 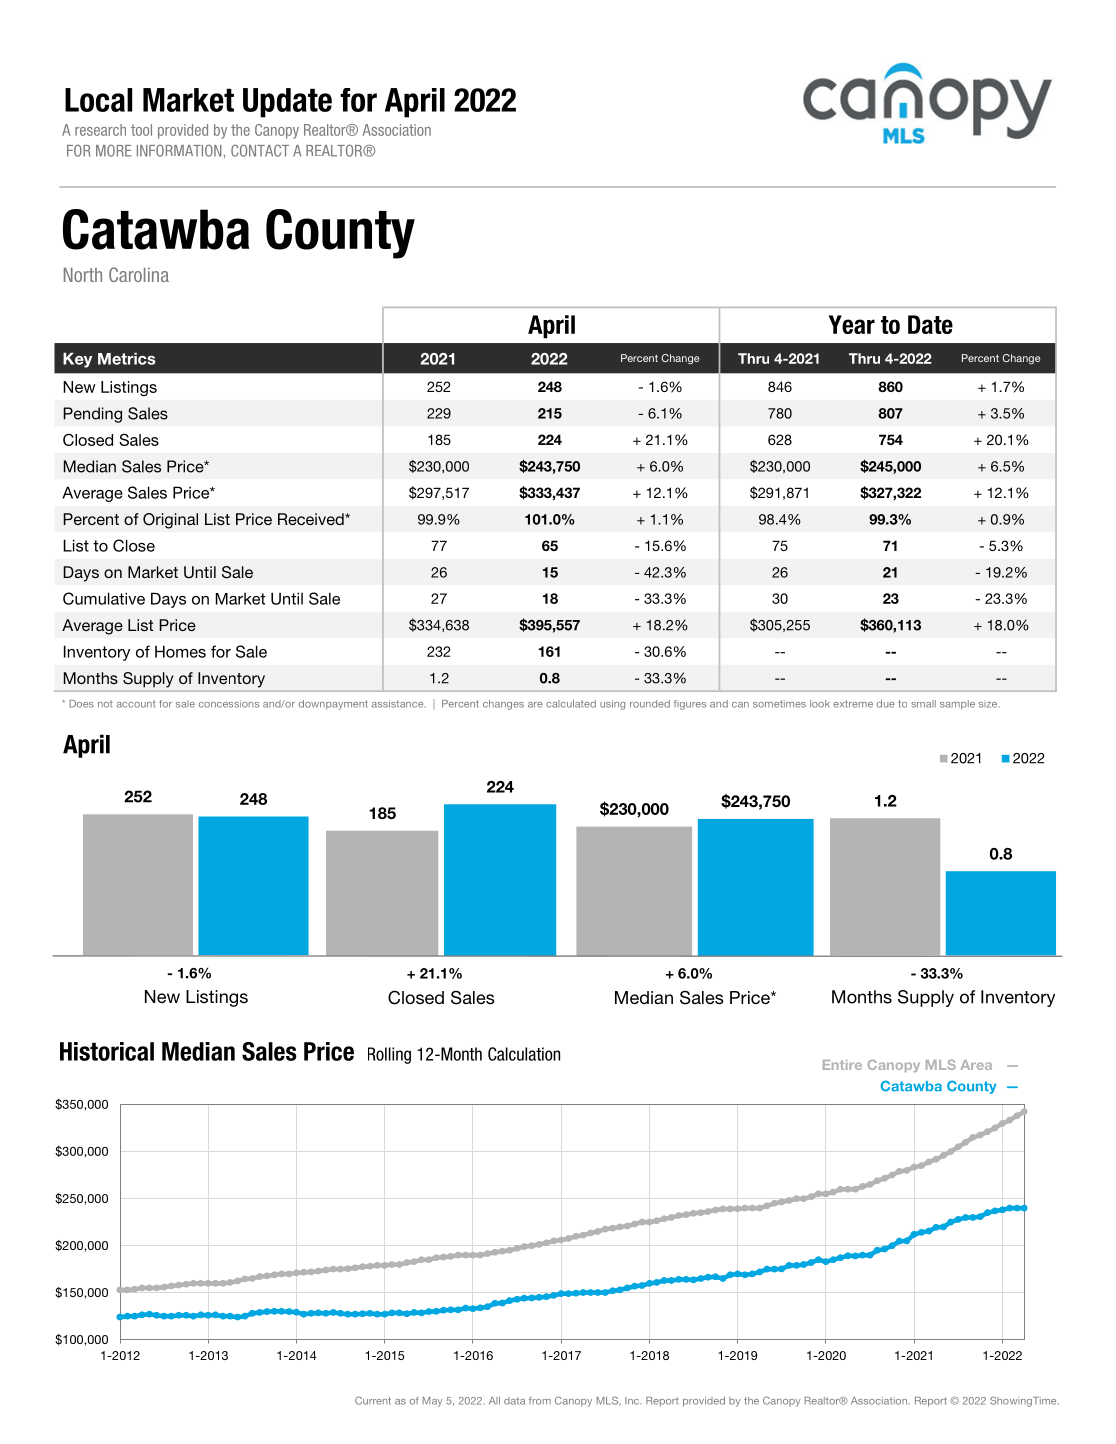 What do you see at coordinates (373, 1400) in the screenshot?
I see `Current` at bounding box center [373, 1400].
